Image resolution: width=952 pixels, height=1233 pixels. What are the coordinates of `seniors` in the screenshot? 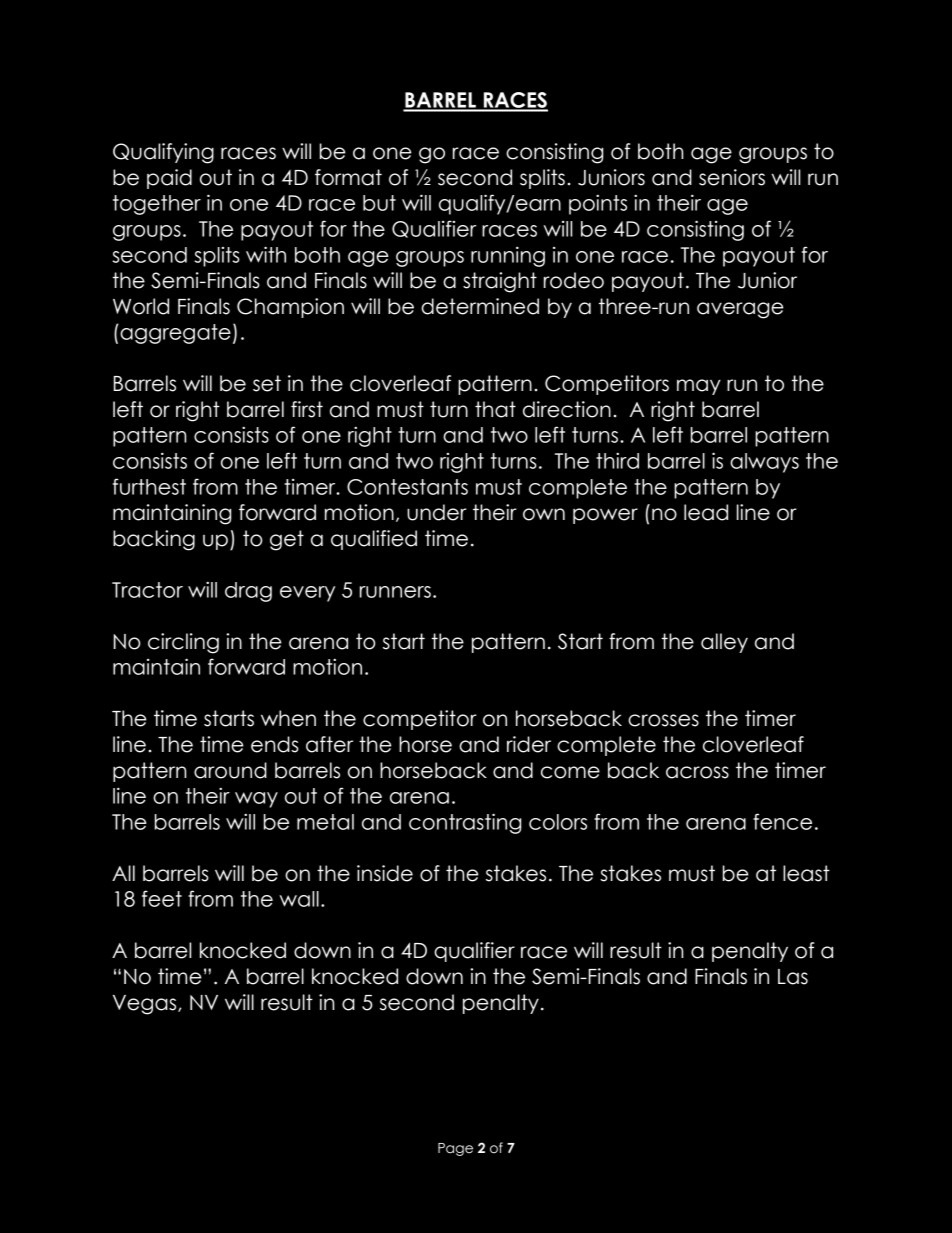 It's located at (732, 177).
